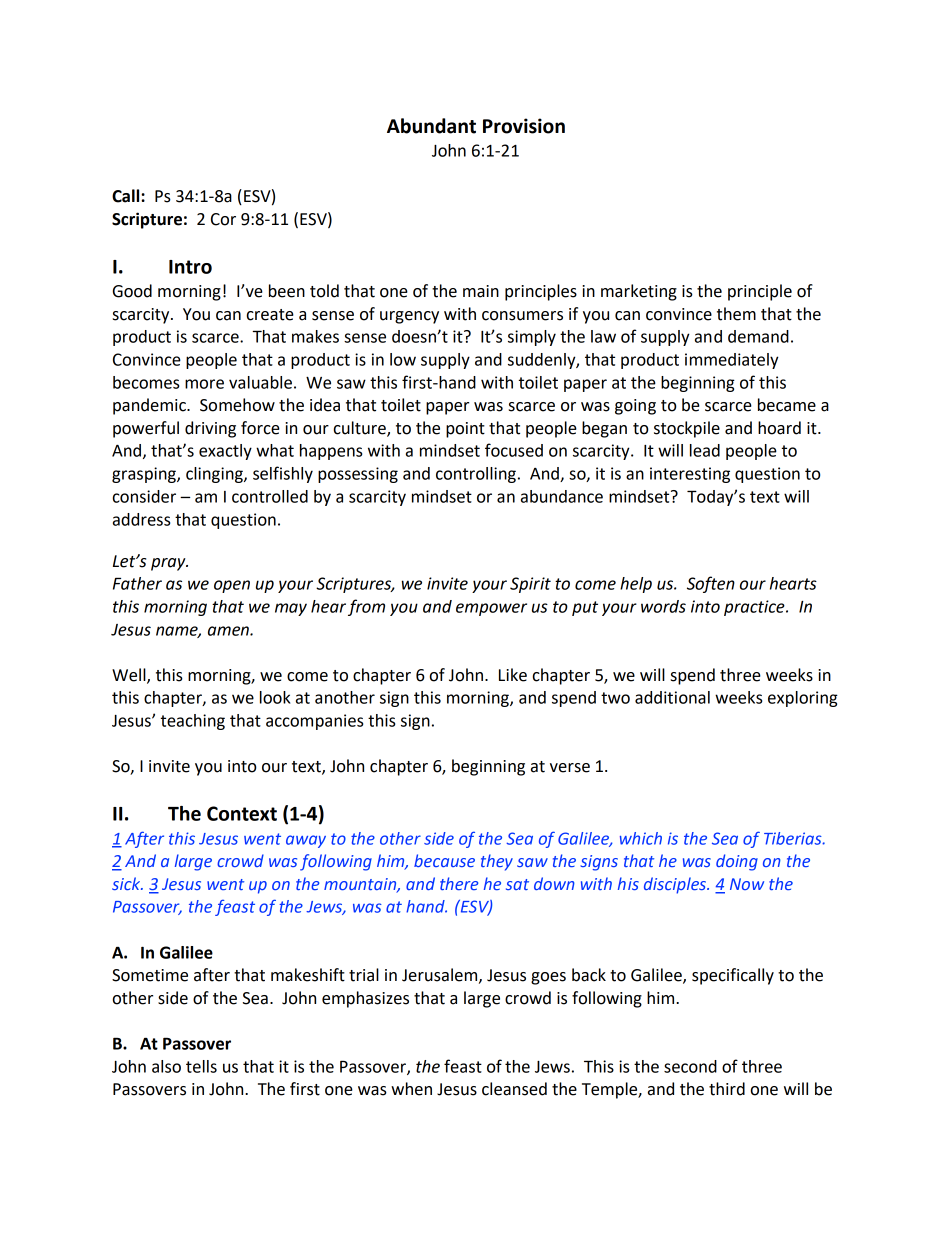  What do you see at coordinates (193, 722) in the screenshot?
I see `teaching` at bounding box center [193, 722].
